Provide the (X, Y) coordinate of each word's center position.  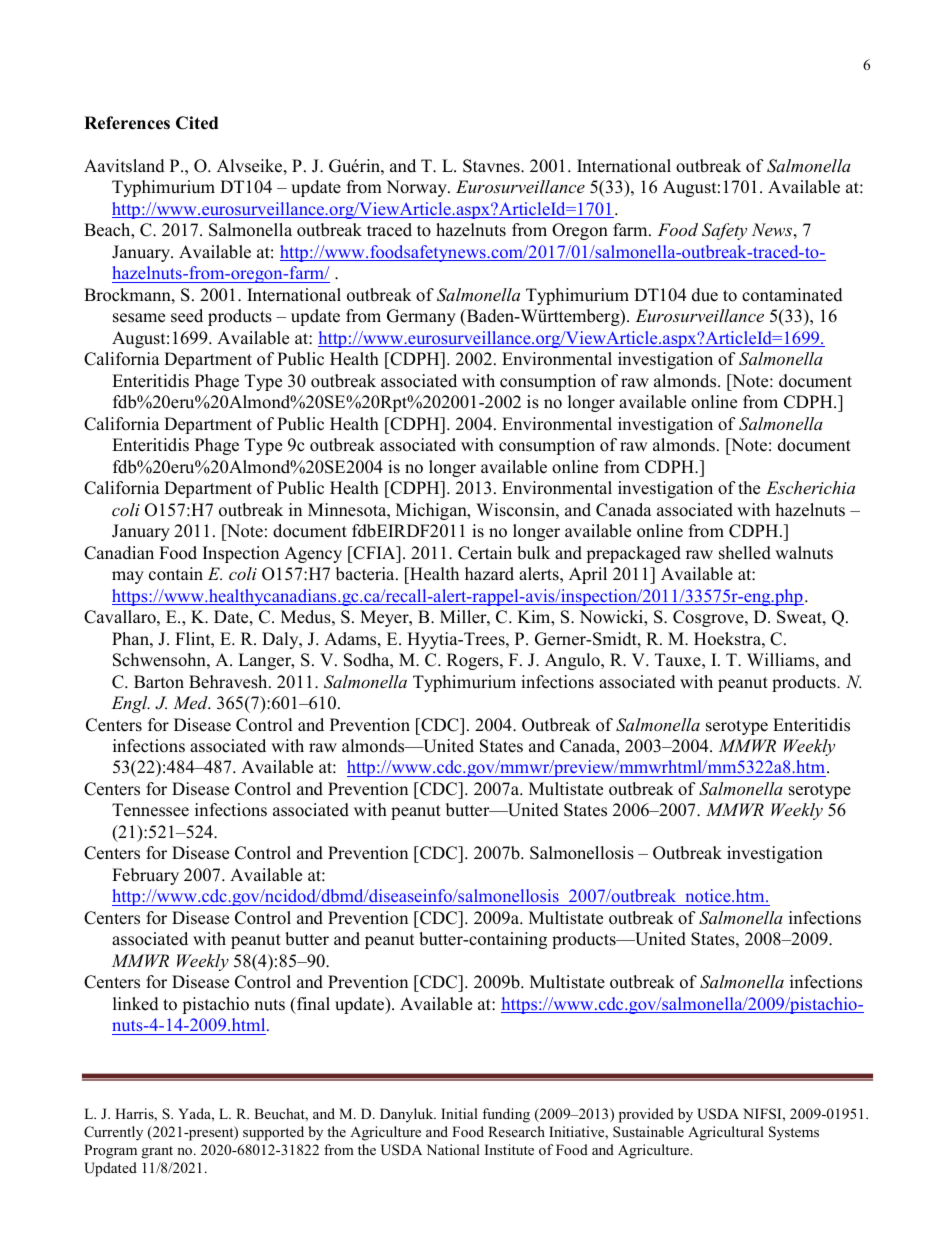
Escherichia (810, 487)
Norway (417, 188)
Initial (459, 1113)
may (128, 577)
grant (157, 1152)
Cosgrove (709, 618)
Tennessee (150, 810)
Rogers (474, 661)
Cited (197, 123)
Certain (485, 553)
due (705, 295)
